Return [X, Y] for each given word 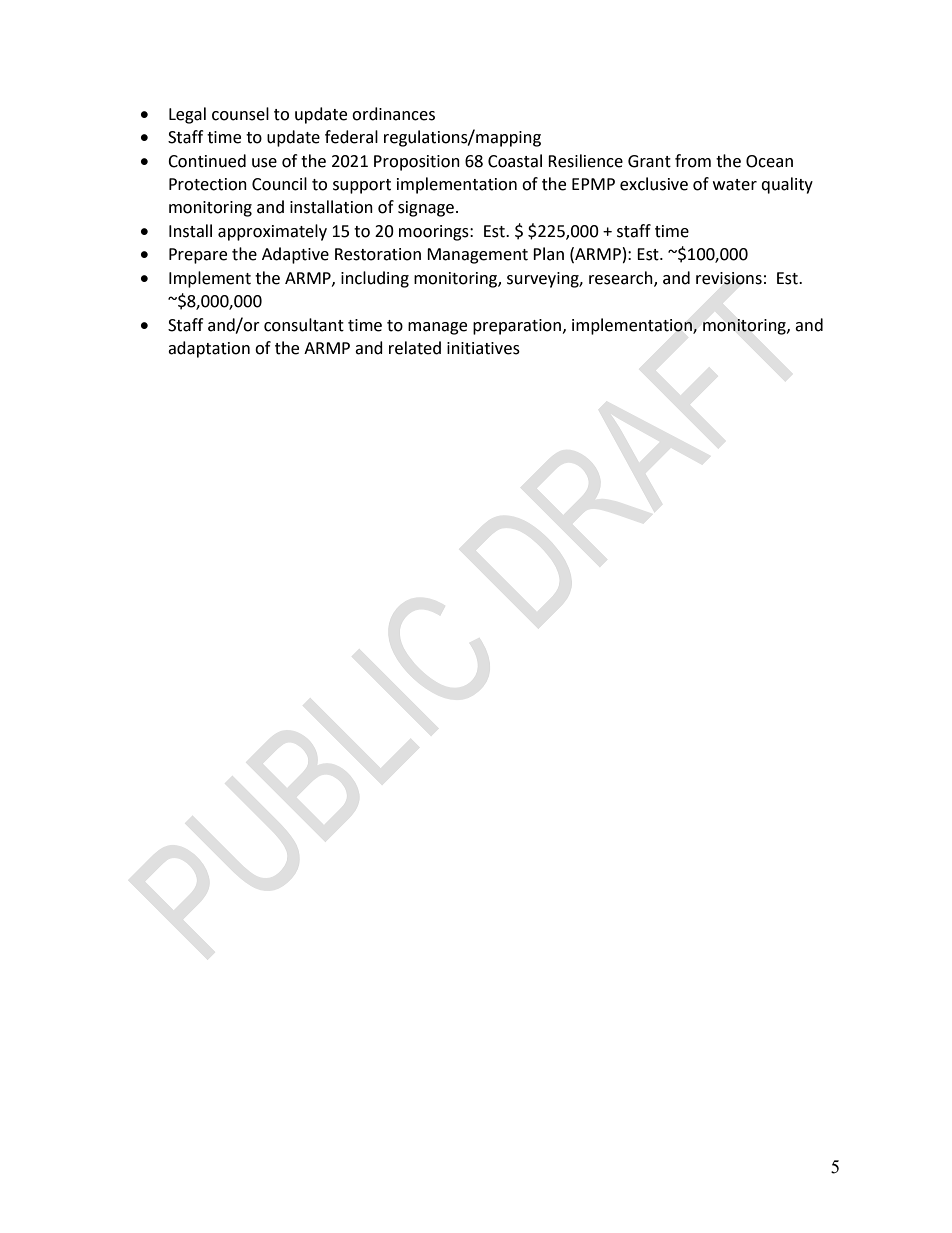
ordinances [393, 114]
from [693, 161]
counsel [240, 114]
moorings [435, 233]
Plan [548, 254]
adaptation [209, 349]
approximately [272, 232]
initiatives [483, 348]
